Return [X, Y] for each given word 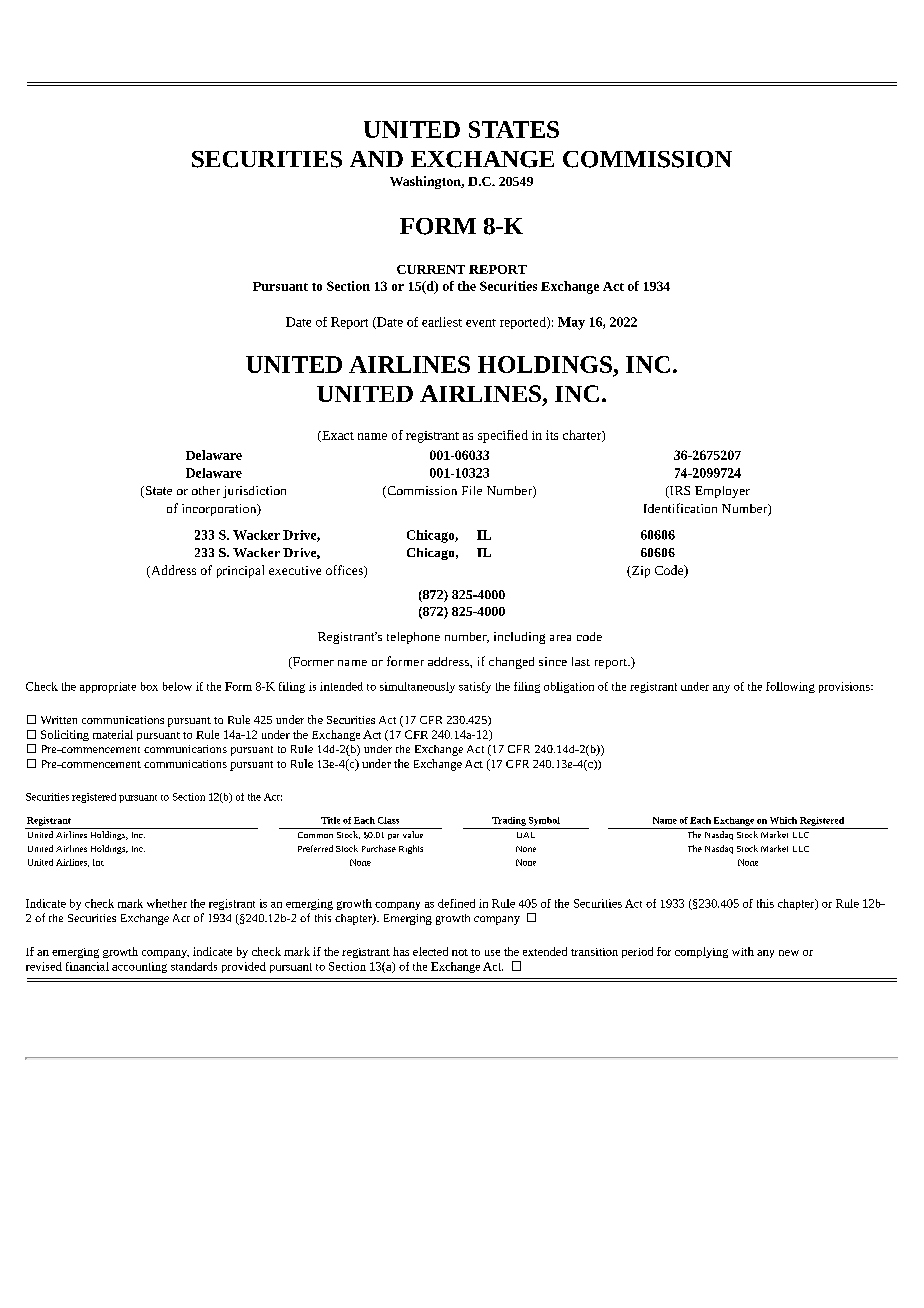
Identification [680, 508]
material [113, 734]
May [571, 323]
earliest [442, 322]
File [472, 490]
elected [430, 951]
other [206, 490]
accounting [139, 967]
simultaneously [417, 687]
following [790, 687]
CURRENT [431, 269]
